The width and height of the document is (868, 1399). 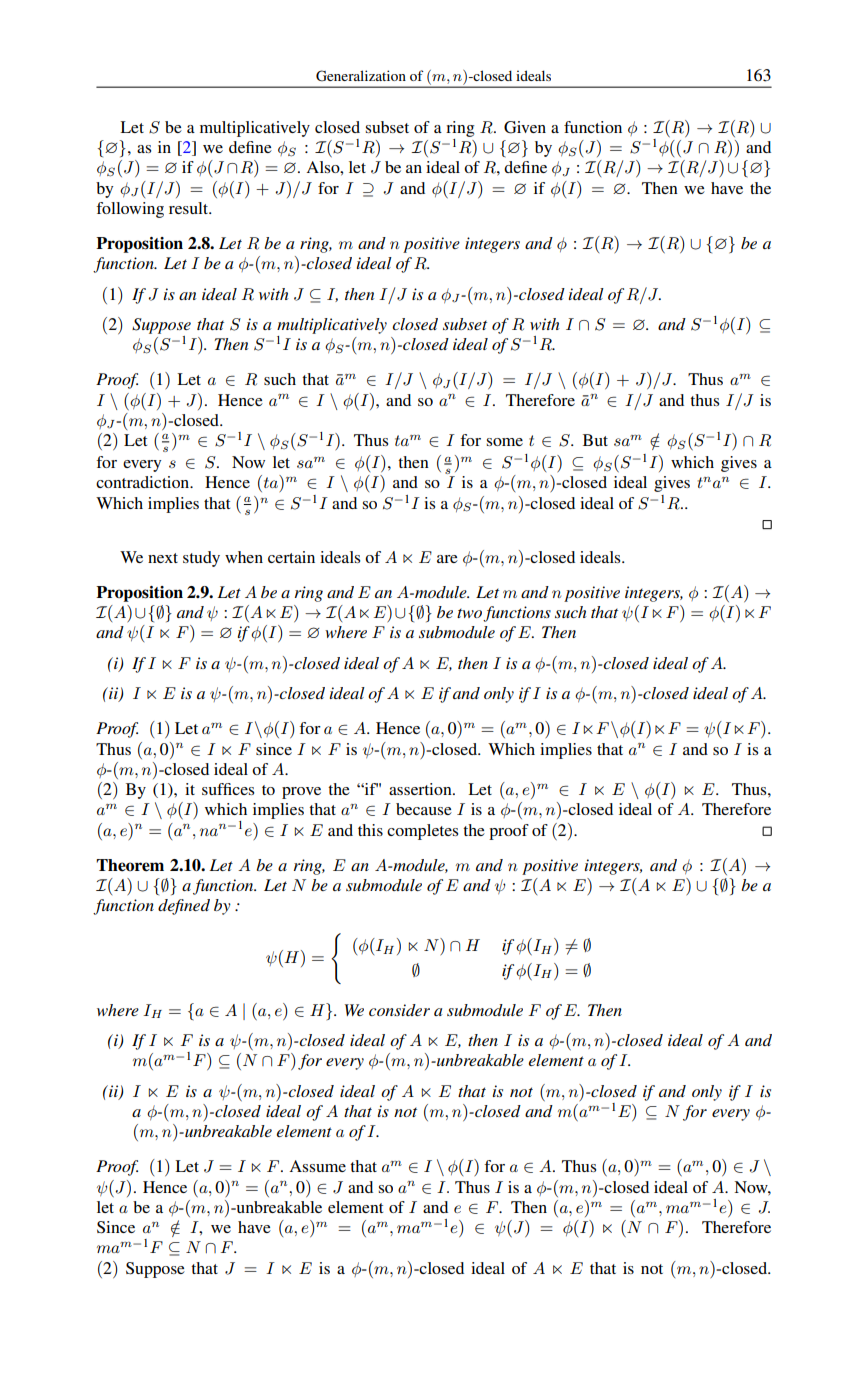 What do you see at coordinates (361, 76) in the document?
I see `Generalization` at bounding box center [361, 76].
